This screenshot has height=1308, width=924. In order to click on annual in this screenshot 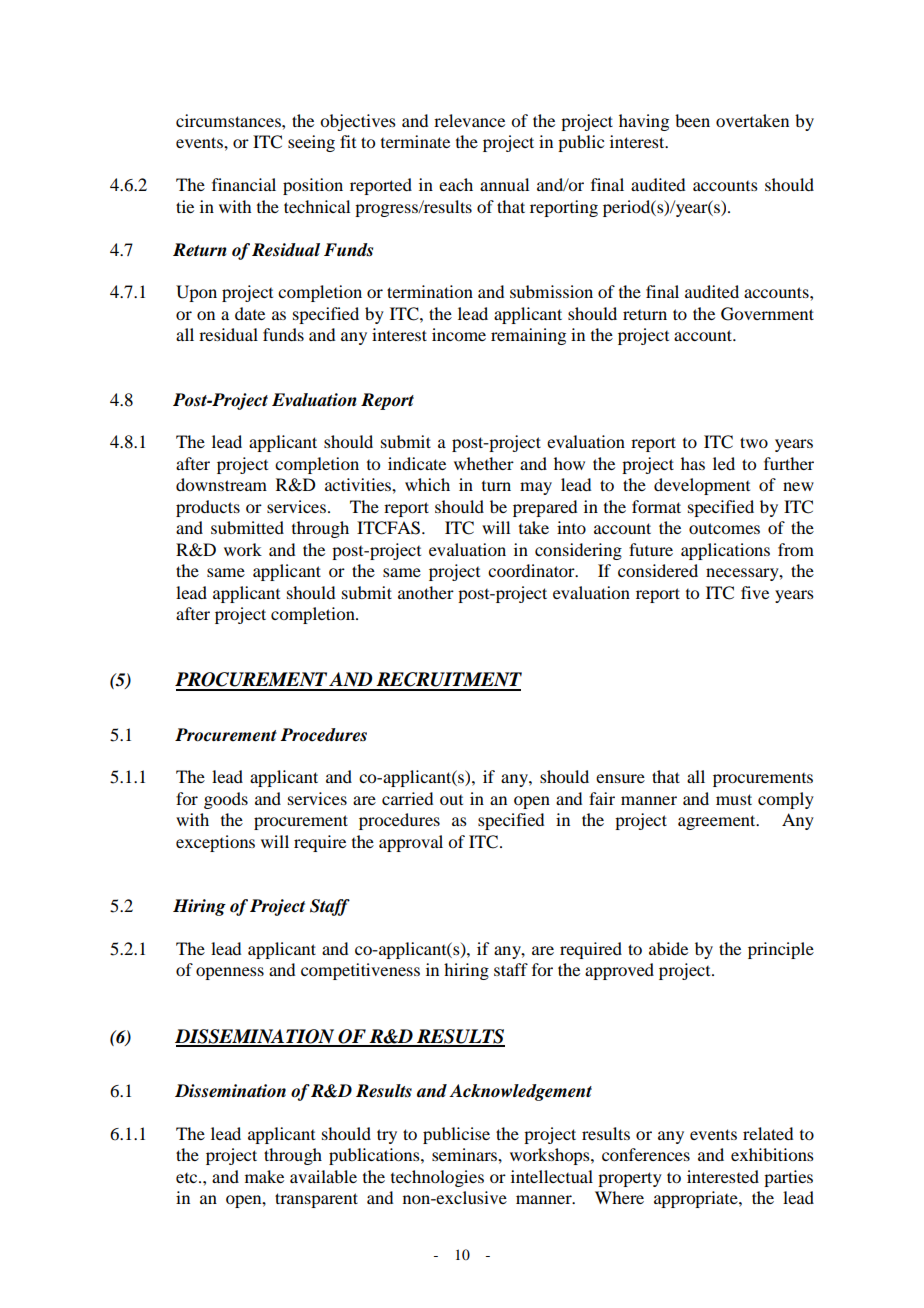, I will do `click(504, 184)`.
